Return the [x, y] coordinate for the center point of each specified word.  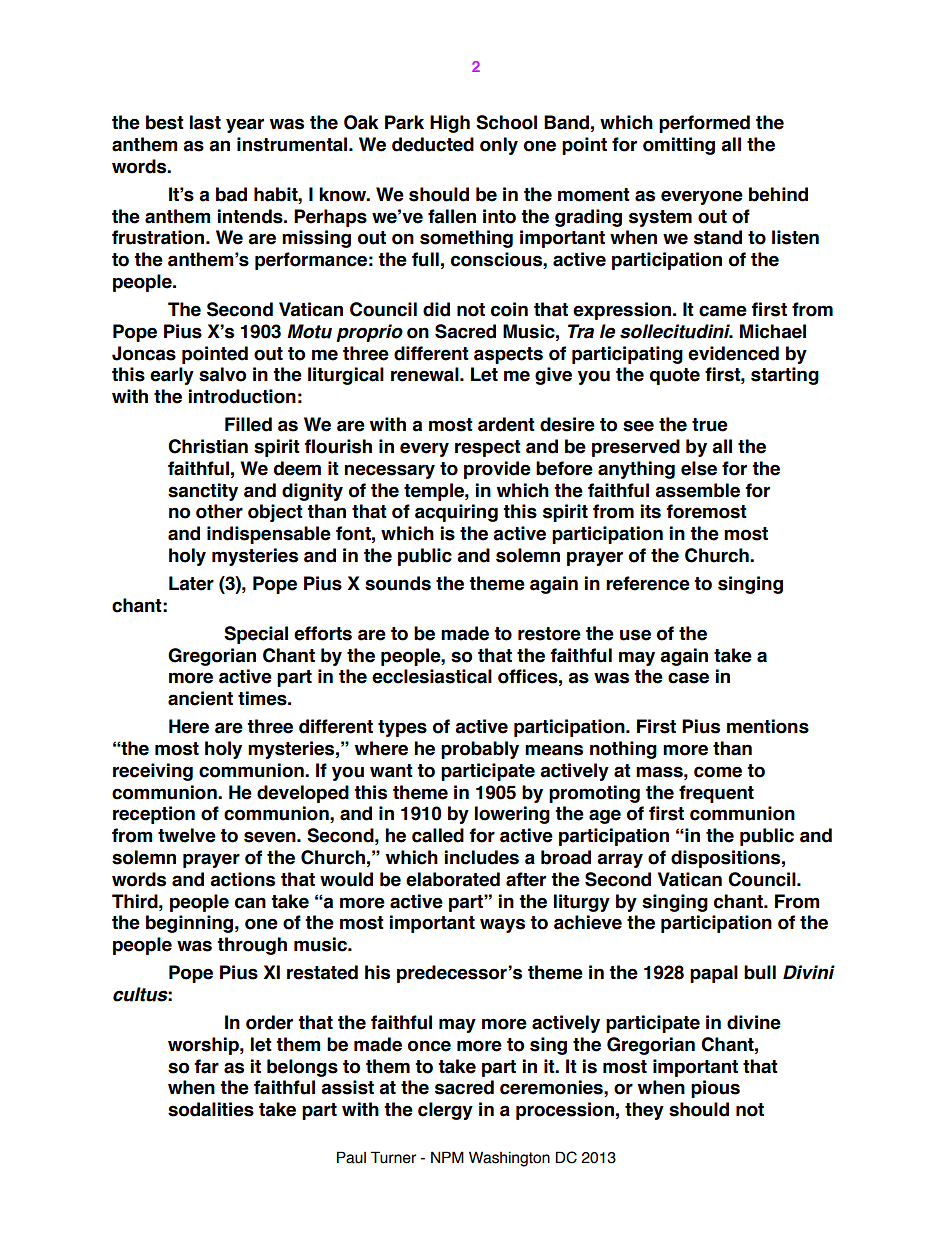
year [245, 125]
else [699, 468]
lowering [512, 815]
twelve [187, 835]
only [499, 146]
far [206, 1066]
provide [497, 470]
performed [704, 124]
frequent [716, 794]
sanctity [203, 492]
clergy [445, 1111]
